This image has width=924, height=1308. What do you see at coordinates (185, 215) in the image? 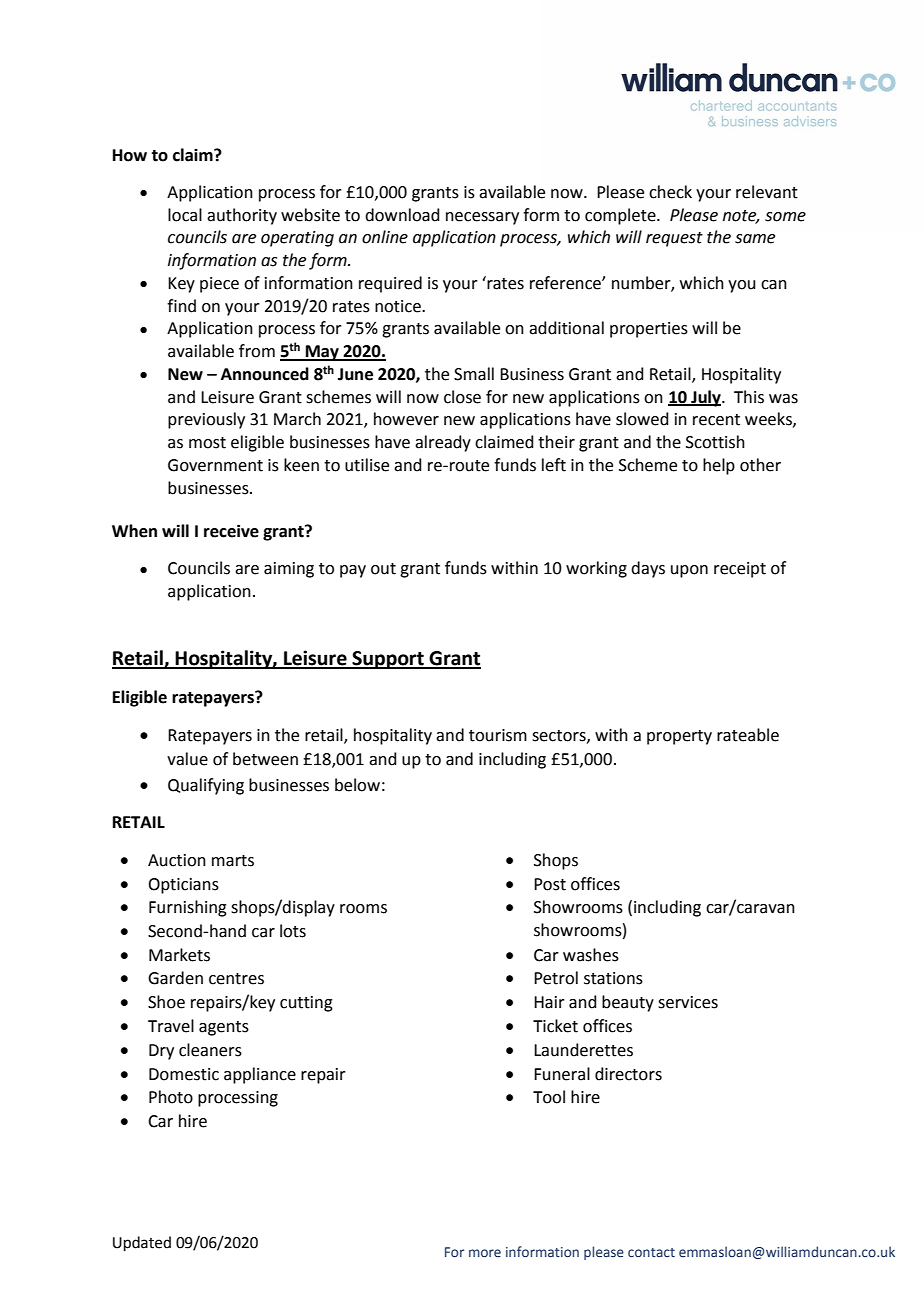
I see `local` at bounding box center [185, 215].
